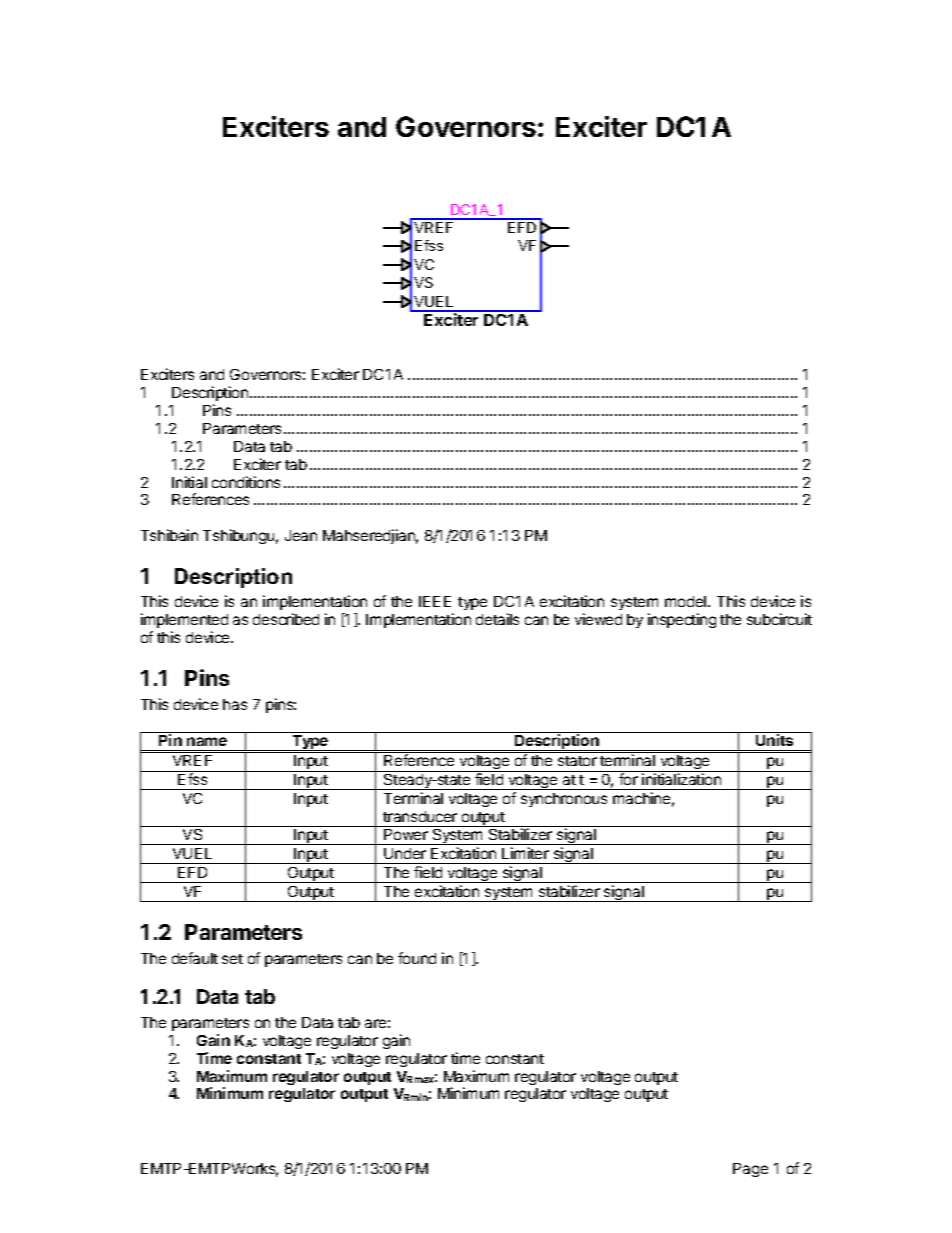  I want to click on set, so click(232, 959).
